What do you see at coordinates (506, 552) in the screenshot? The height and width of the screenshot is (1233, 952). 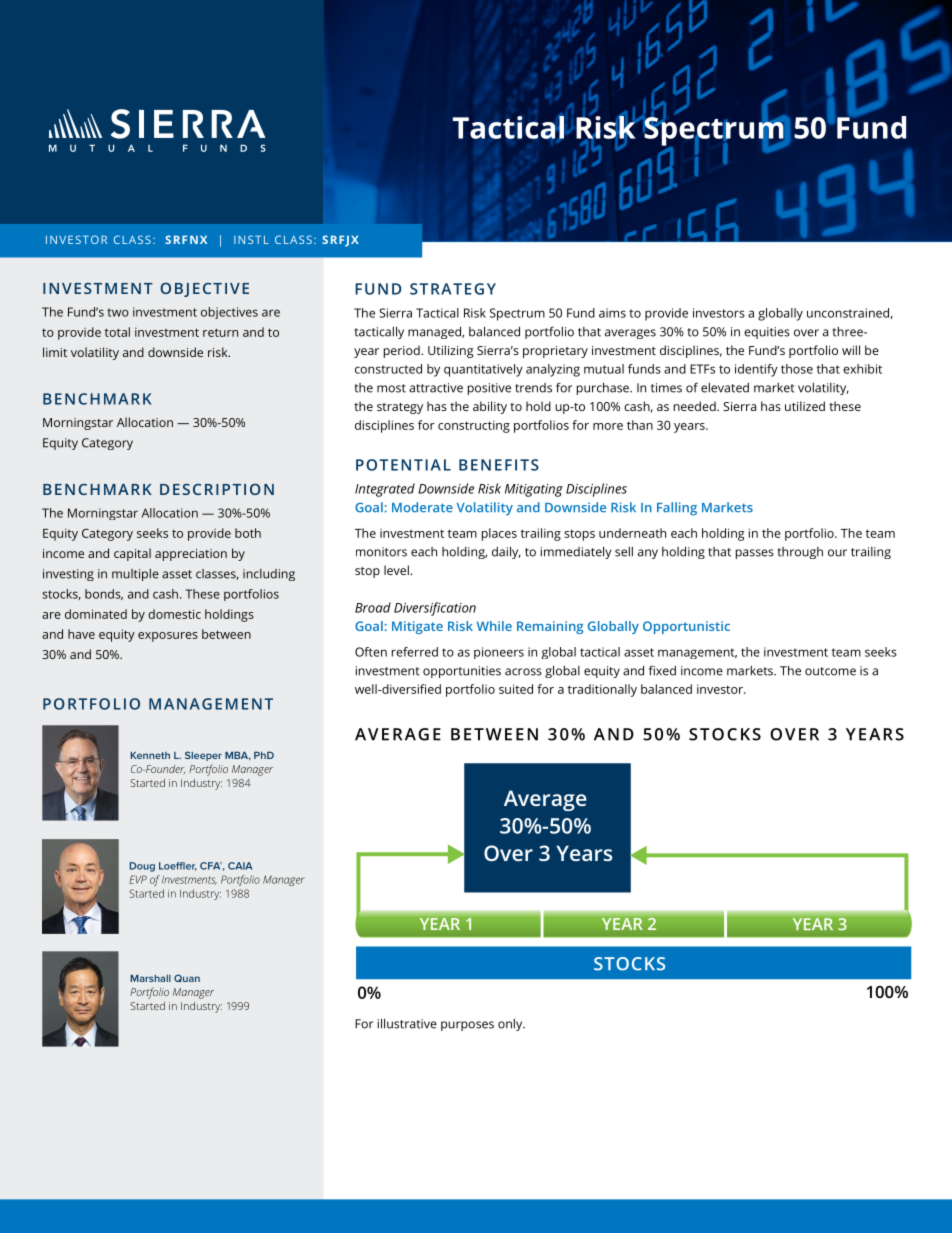 I see `daily` at bounding box center [506, 552].
